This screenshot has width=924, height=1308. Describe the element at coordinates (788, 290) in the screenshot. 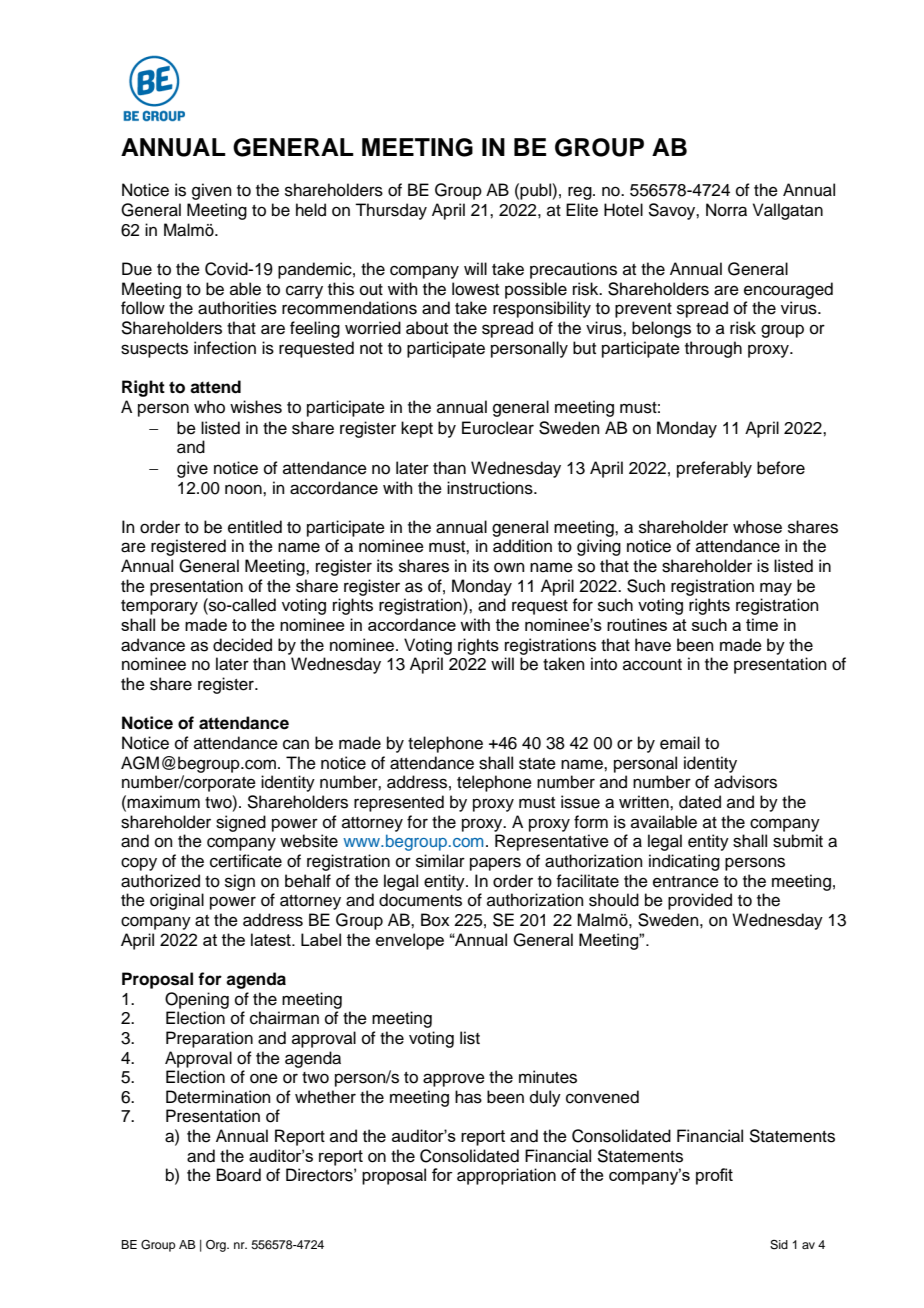

I see `encouraged` at that location.
